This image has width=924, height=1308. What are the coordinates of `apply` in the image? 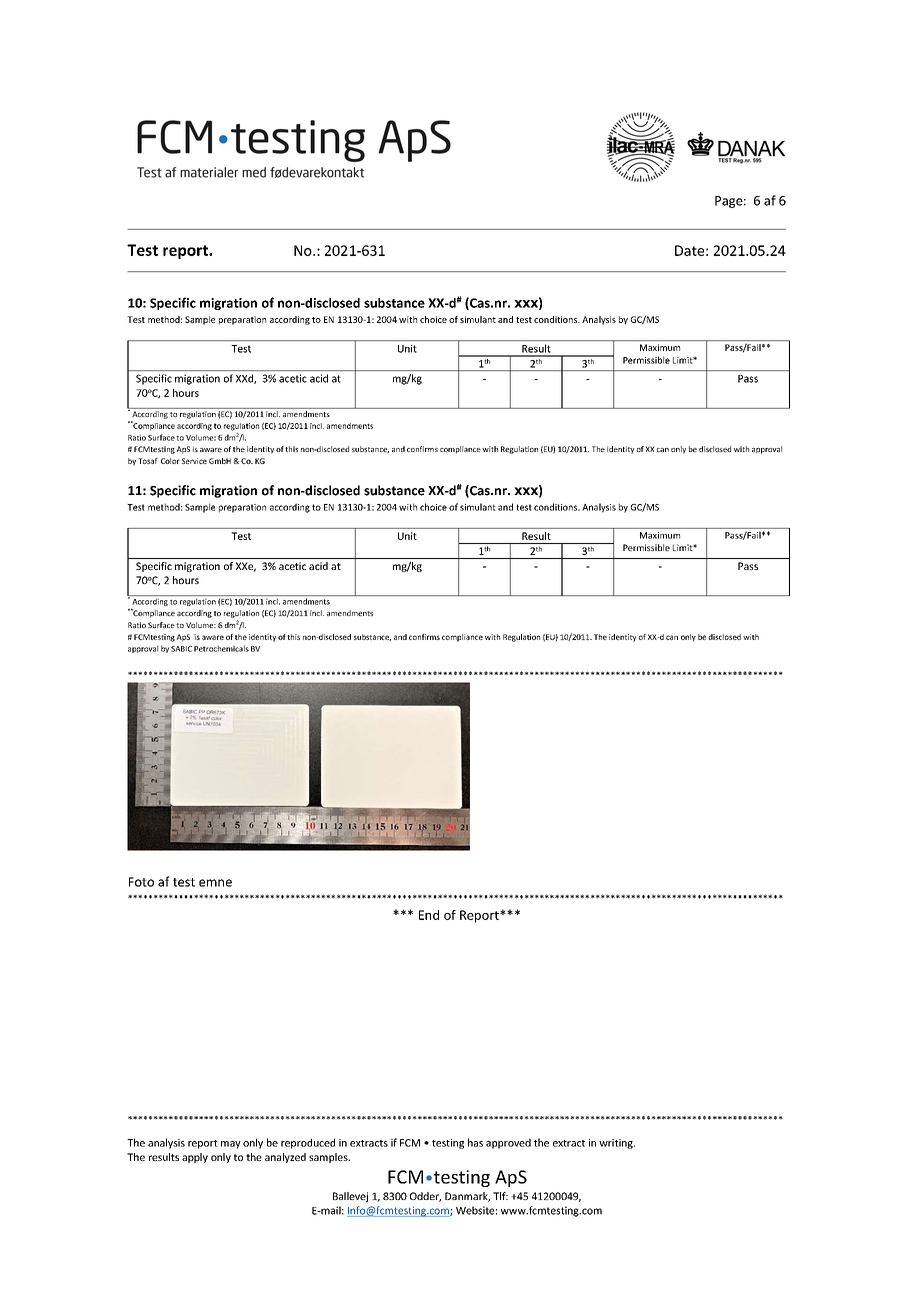 It's located at (195, 1158).
